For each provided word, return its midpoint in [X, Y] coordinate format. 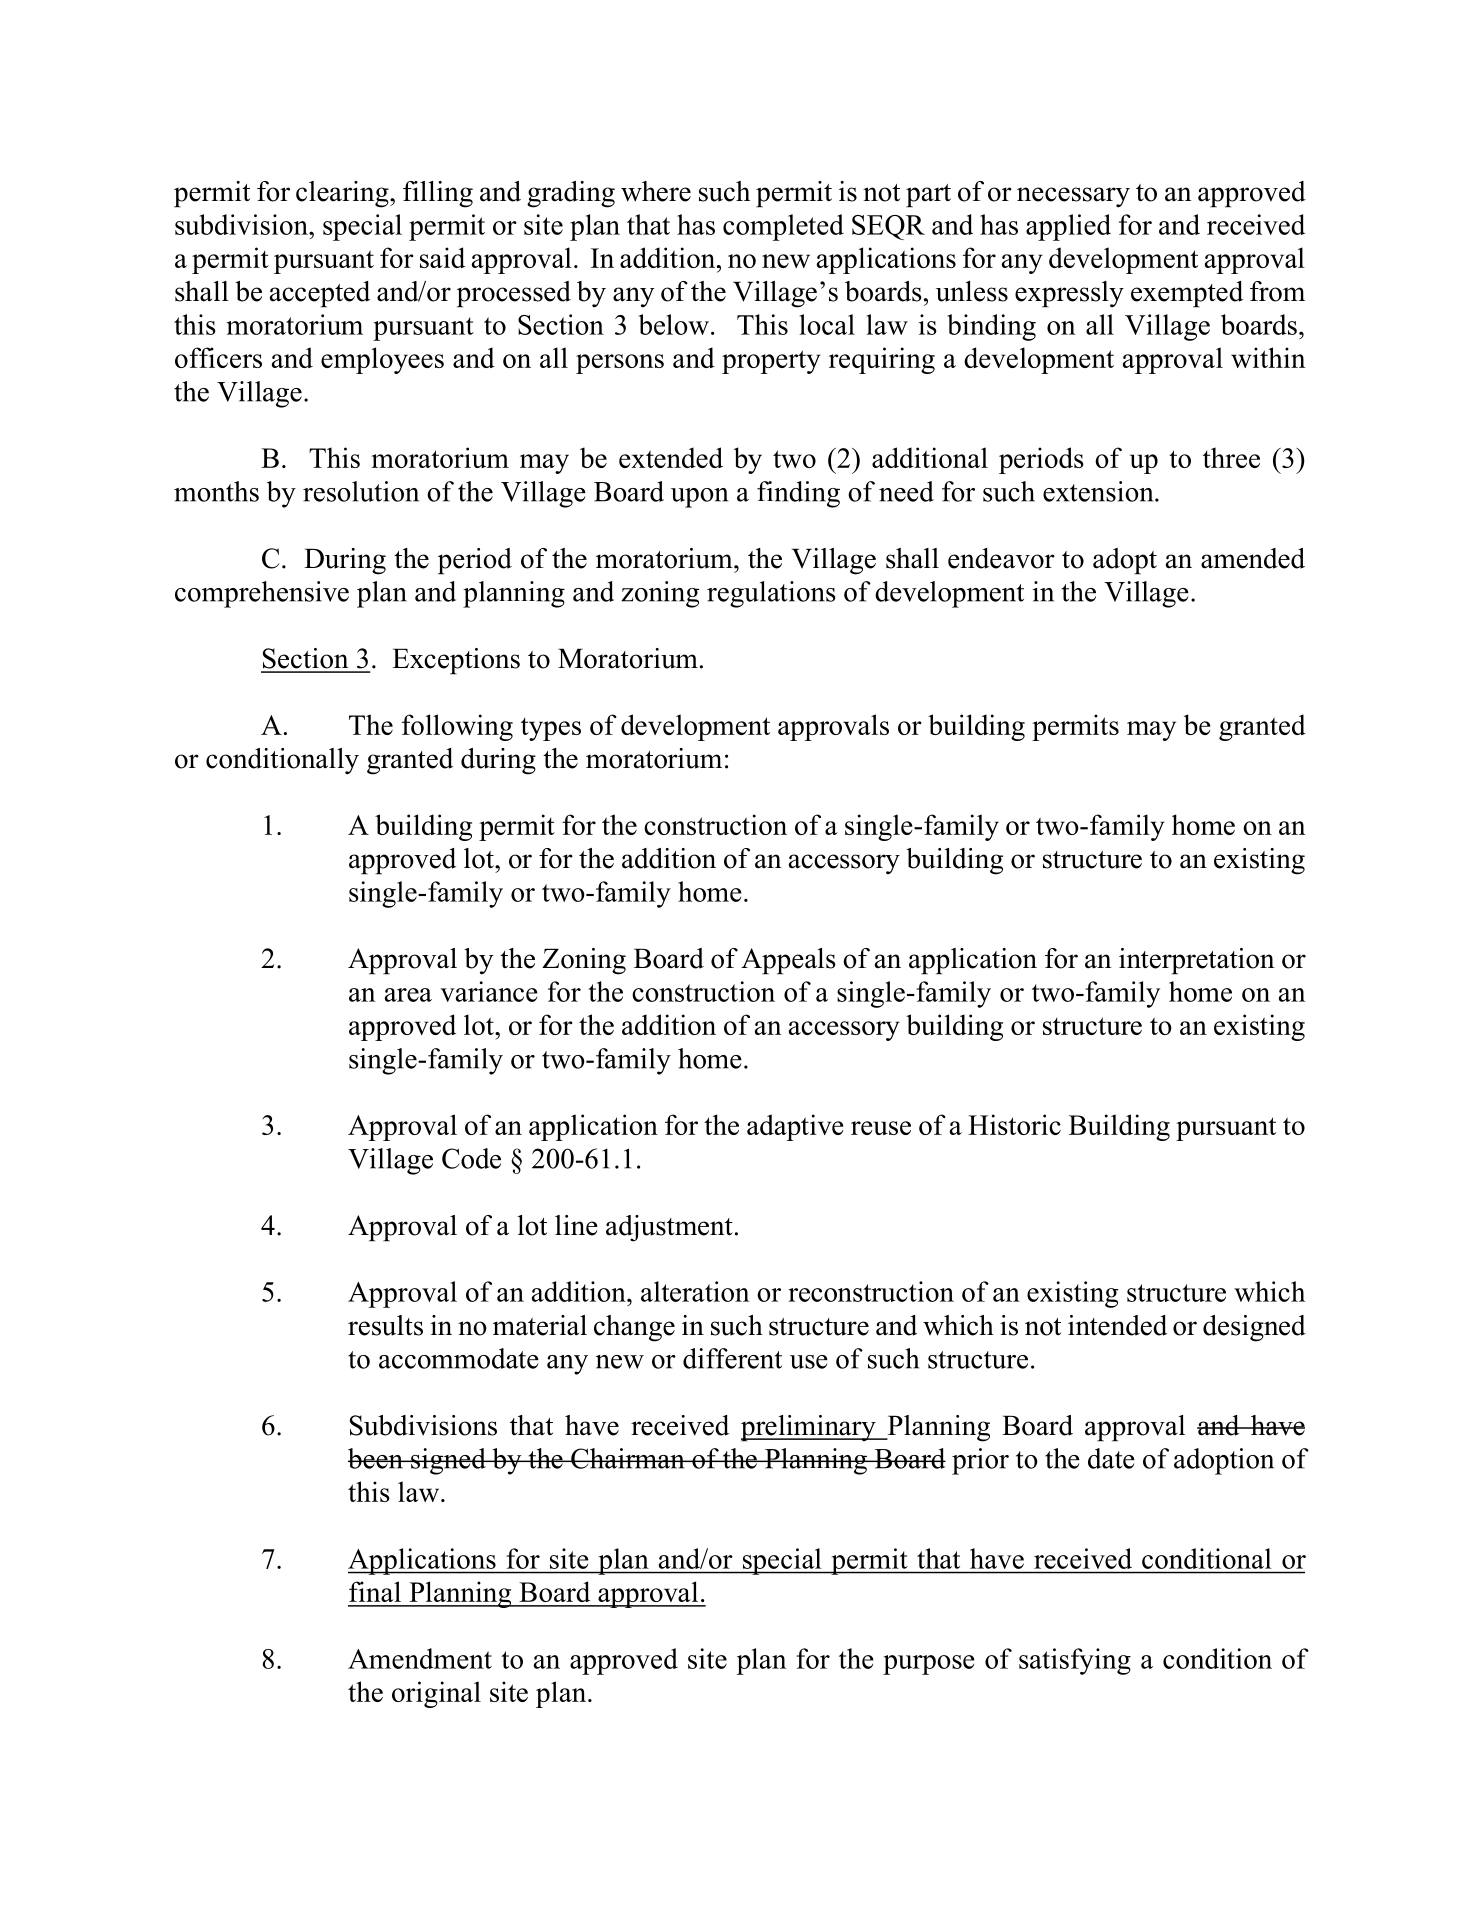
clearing [343, 194]
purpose [929, 1665]
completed [783, 227]
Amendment [420, 1658]
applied [1068, 227]
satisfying [1075, 1661]
